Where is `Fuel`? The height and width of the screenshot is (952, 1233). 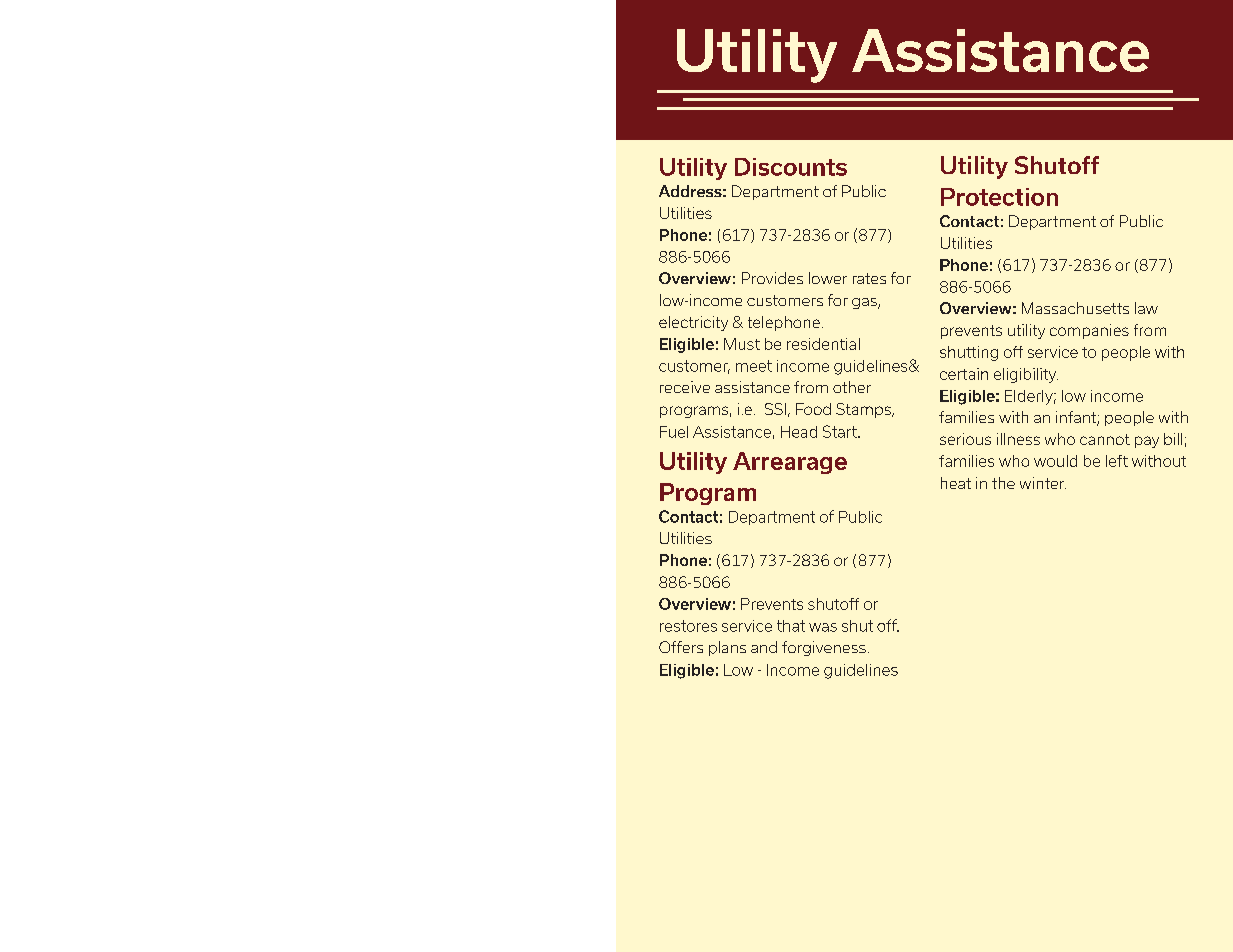
Fuel is located at coordinates (674, 432).
